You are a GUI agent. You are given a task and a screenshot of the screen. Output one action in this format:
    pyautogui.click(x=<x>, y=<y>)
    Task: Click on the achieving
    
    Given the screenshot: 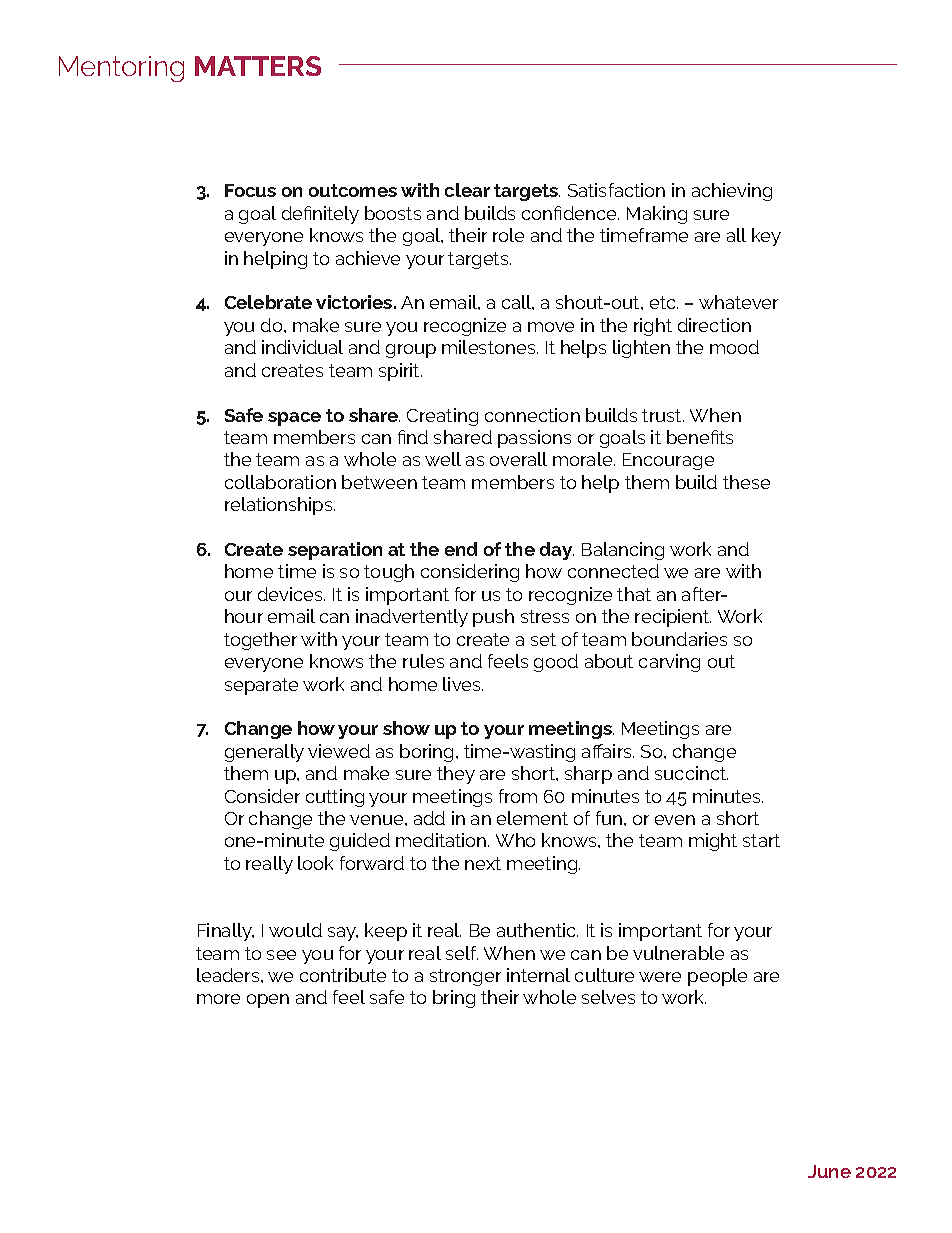 What is the action you would take?
    pyautogui.click(x=732, y=192)
